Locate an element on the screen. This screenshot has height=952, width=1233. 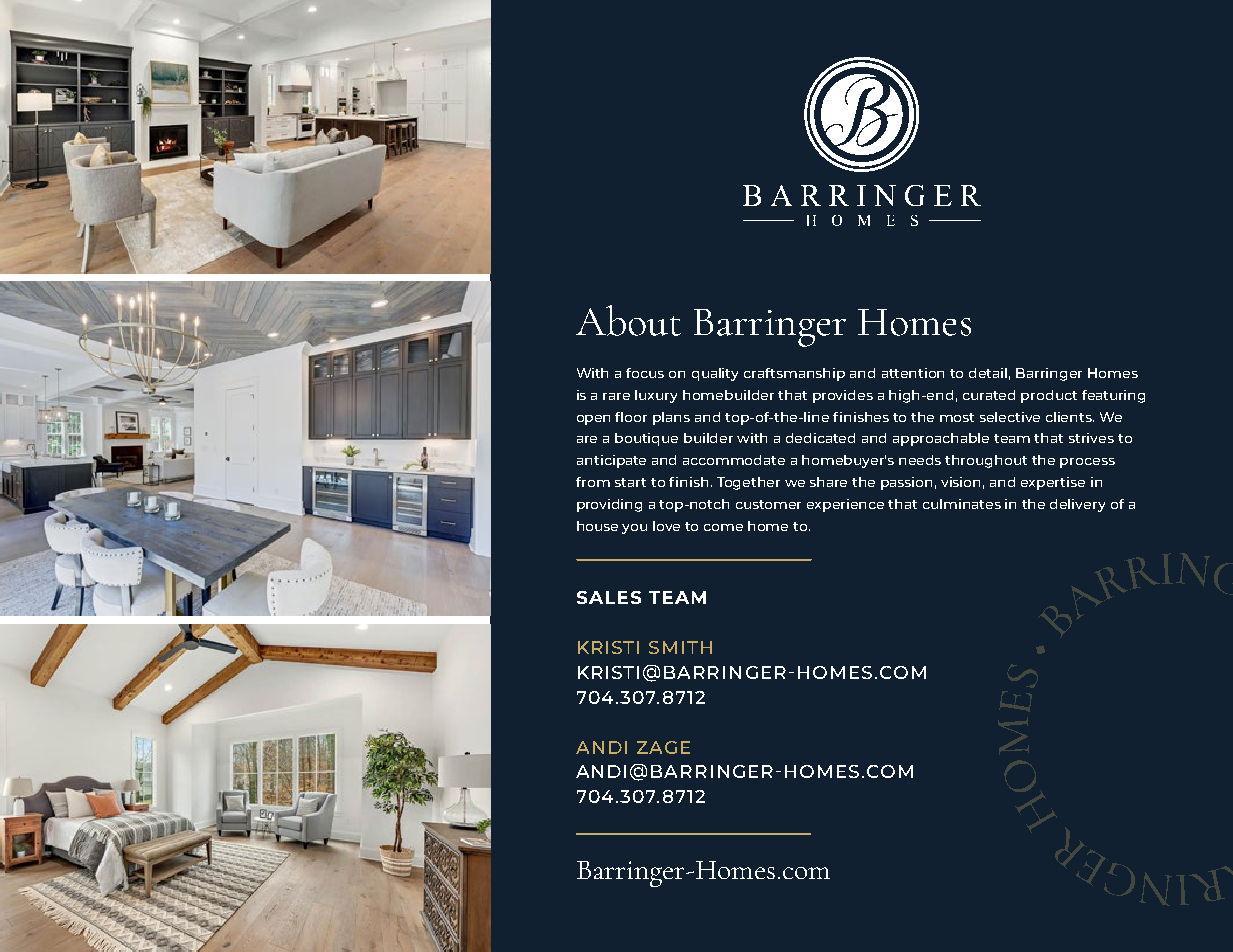
share is located at coordinates (828, 482).
